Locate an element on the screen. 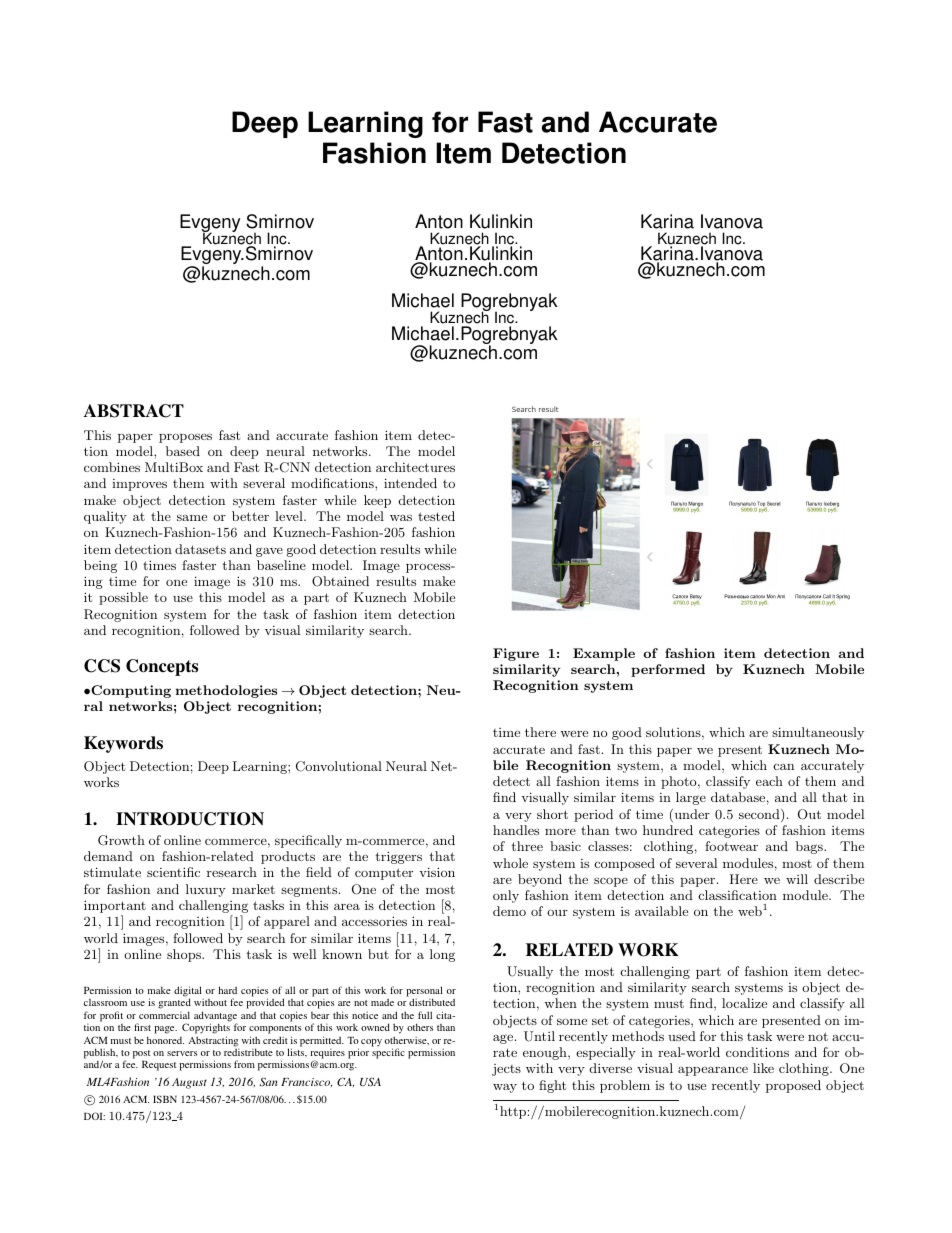 Image resolution: width=952 pixels, height=1233 pixels. way is located at coordinates (505, 1088).
